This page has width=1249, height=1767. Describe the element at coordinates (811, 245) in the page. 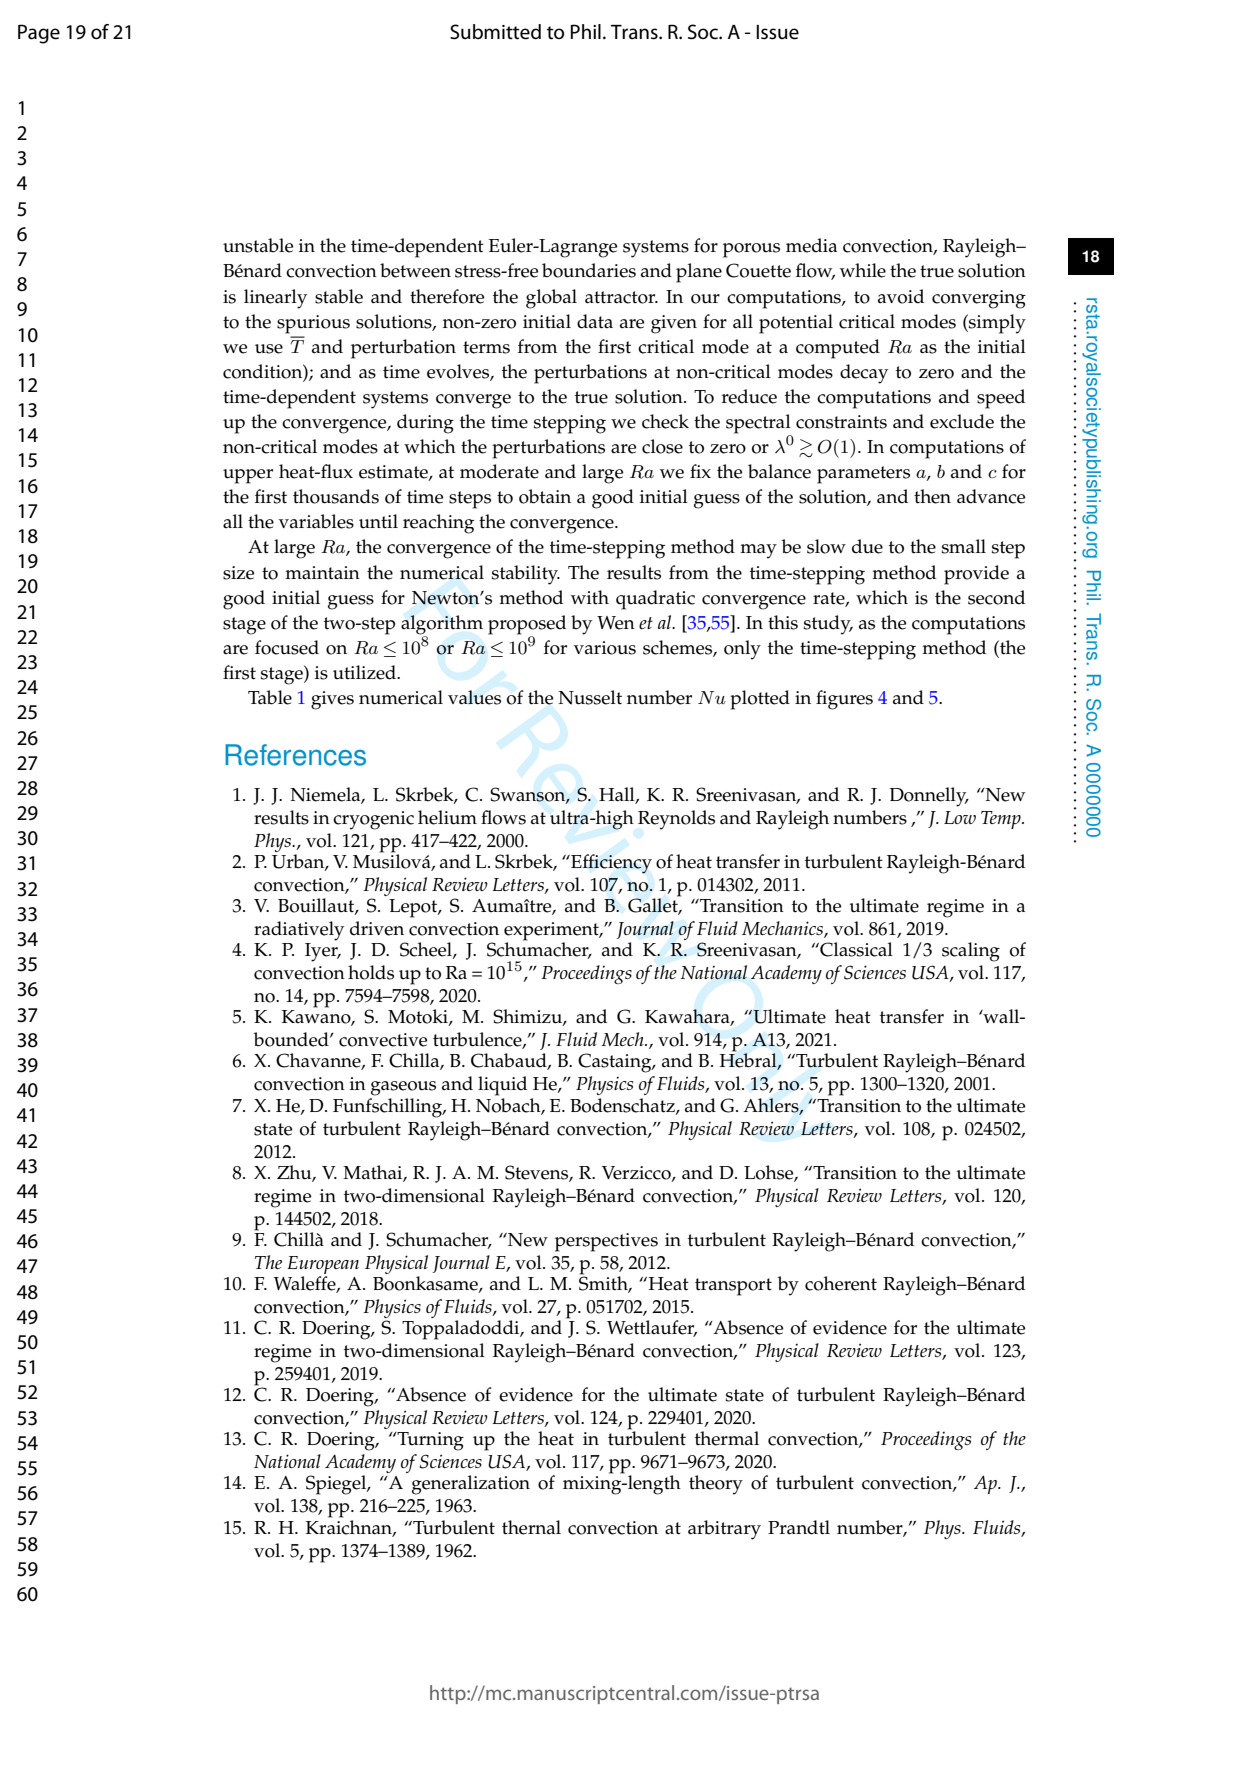

I see `media` at that location.
